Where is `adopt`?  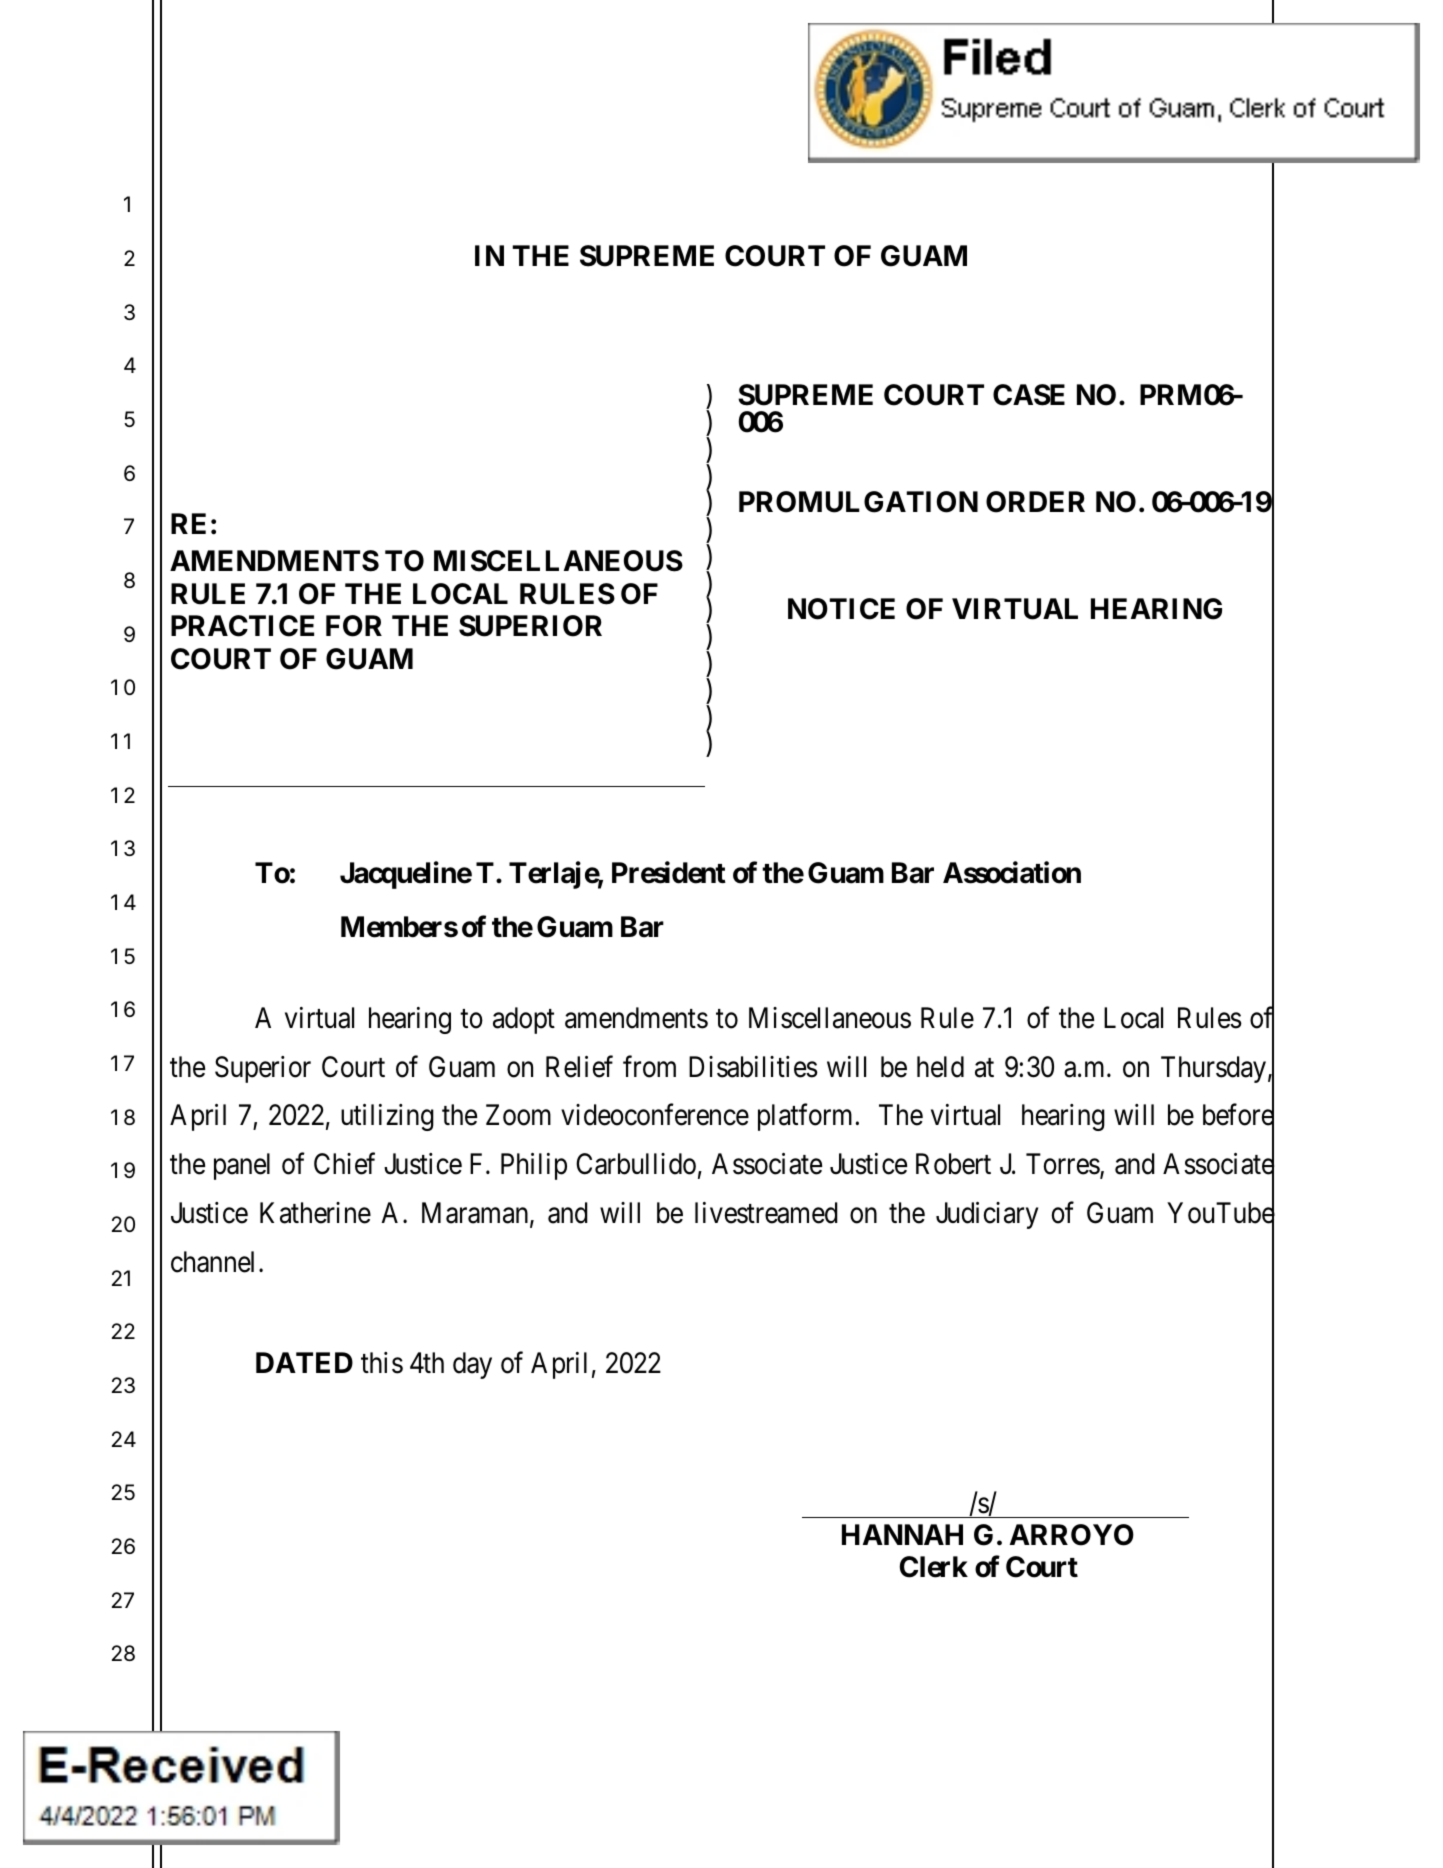 adopt is located at coordinates (524, 1020).
